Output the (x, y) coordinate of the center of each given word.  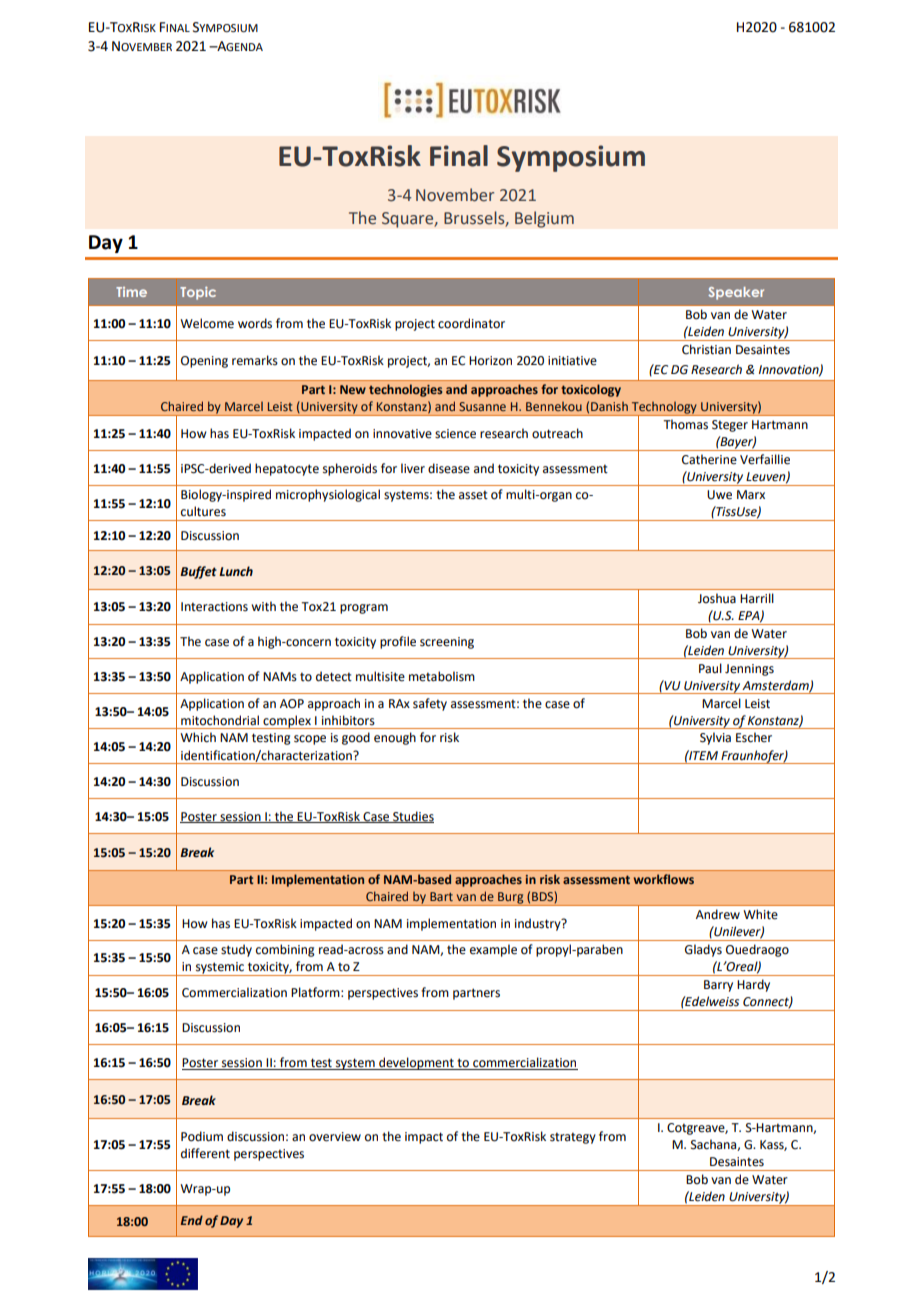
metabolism (442, 676)
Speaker (736, 293)
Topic (198, 293)
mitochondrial (220, 720)
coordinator (471, 323)
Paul (710, 668)
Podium (202, 1136)
